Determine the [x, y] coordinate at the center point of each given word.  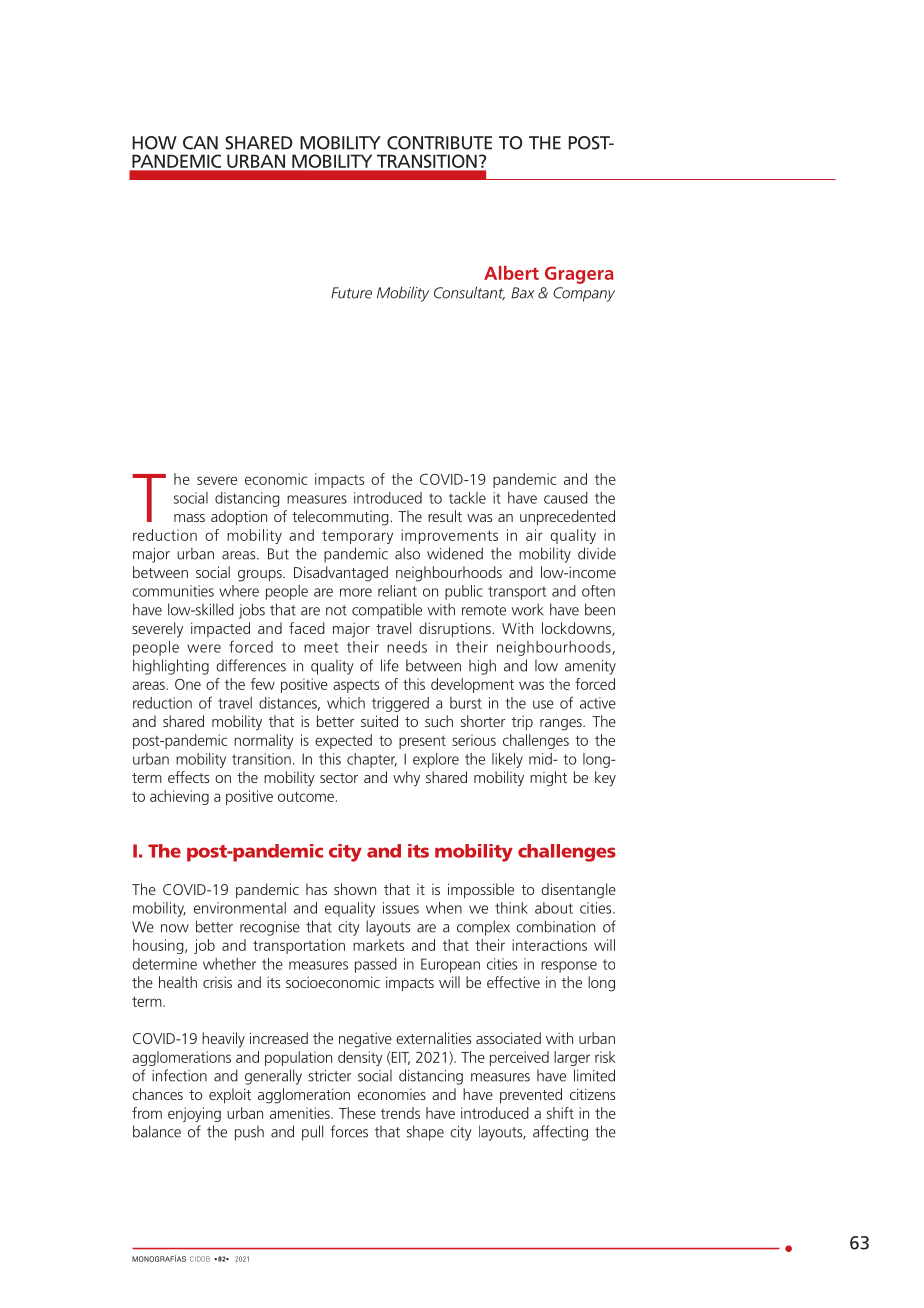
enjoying [194, 1114]
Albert [511, 273]
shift [560, 1113]
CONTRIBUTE [439, 143]
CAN [200, 143]
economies [392, 1094]
